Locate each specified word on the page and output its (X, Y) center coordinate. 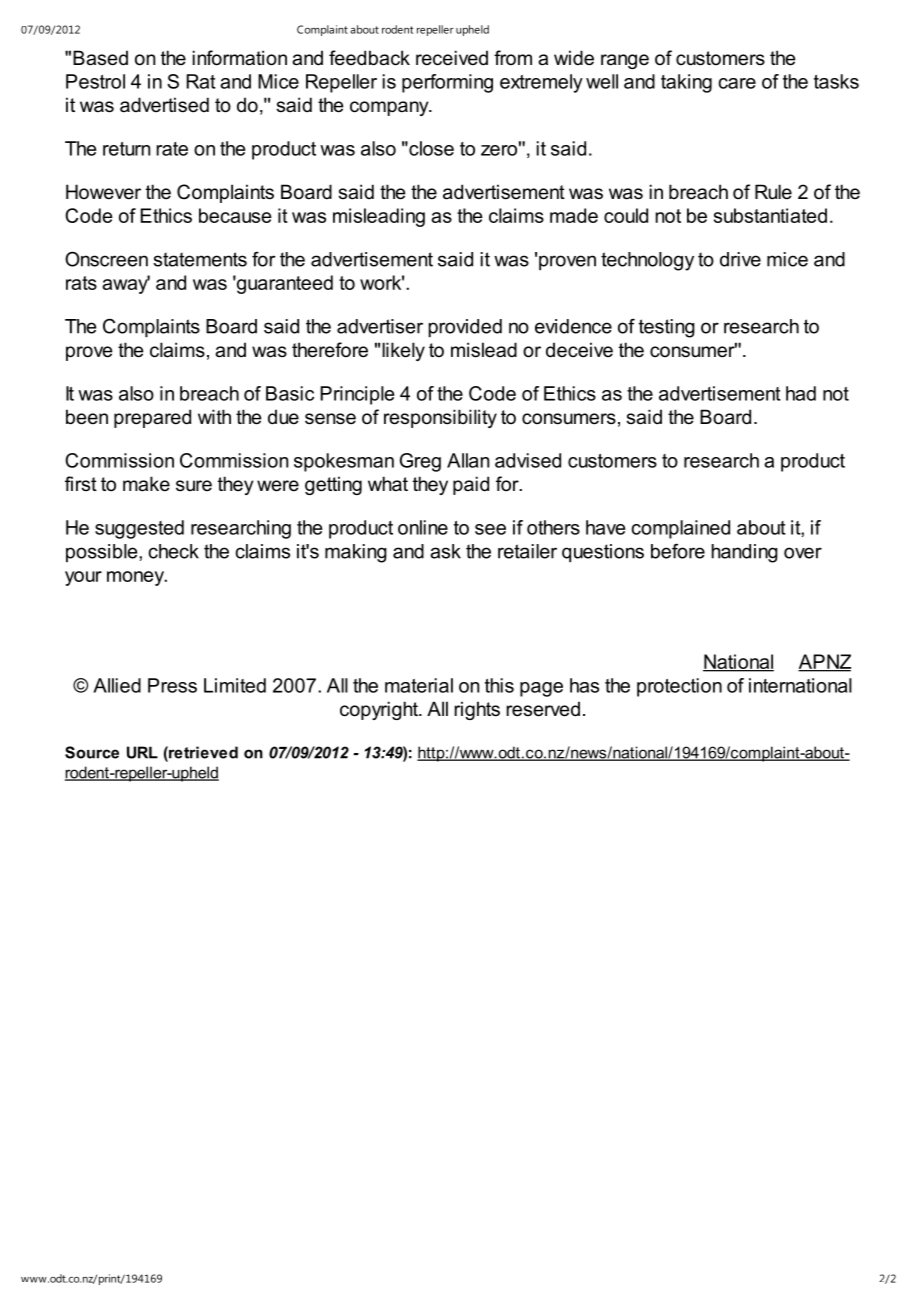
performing (447, 83)
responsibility (440, 418)
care (737, 83)
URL (142, 752)
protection (679, 687)
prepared (152, 418)
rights (477, 710)
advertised (164, 105)
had (801, 393)
